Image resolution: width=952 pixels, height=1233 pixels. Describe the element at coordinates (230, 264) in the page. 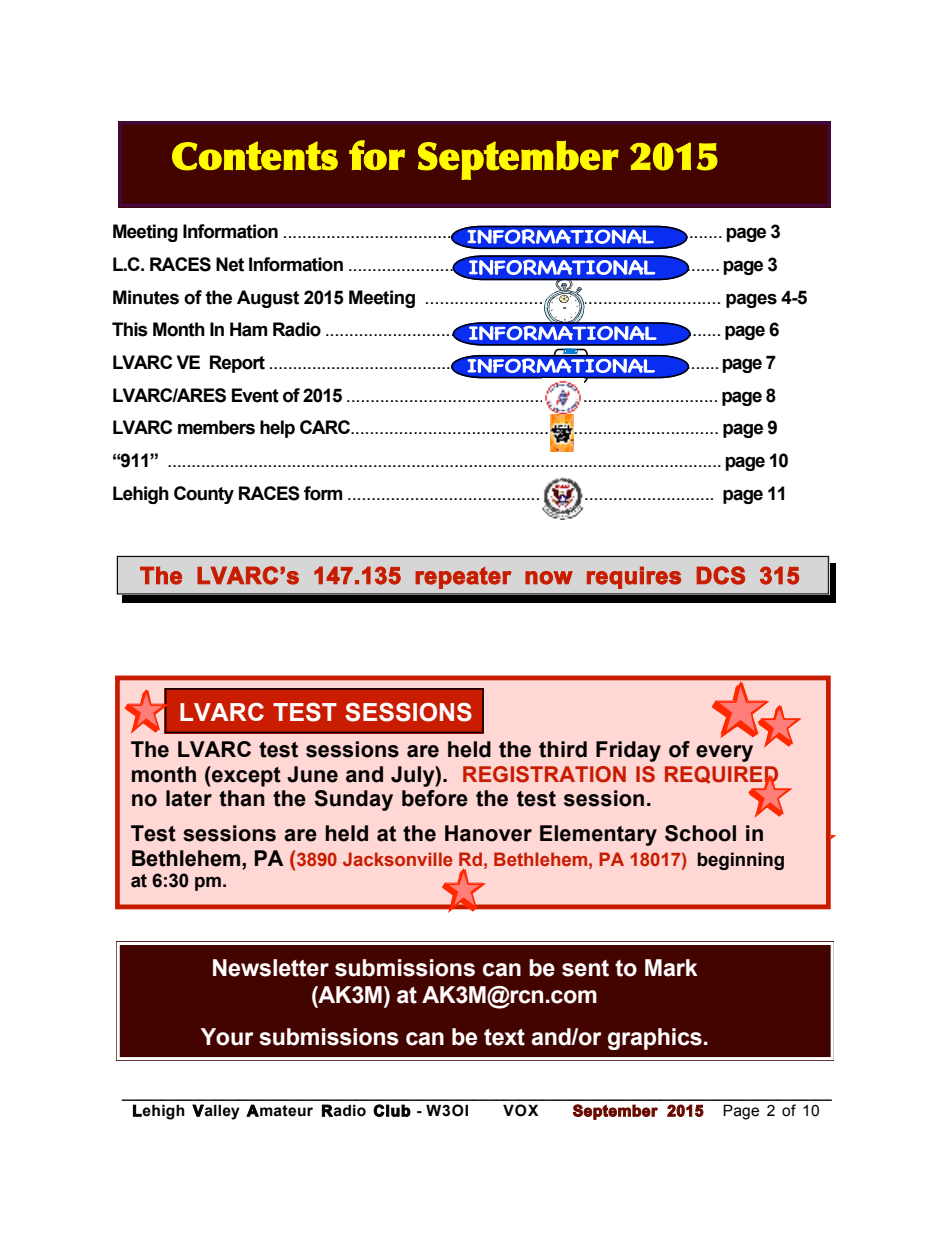

I see `Net` at that location.
